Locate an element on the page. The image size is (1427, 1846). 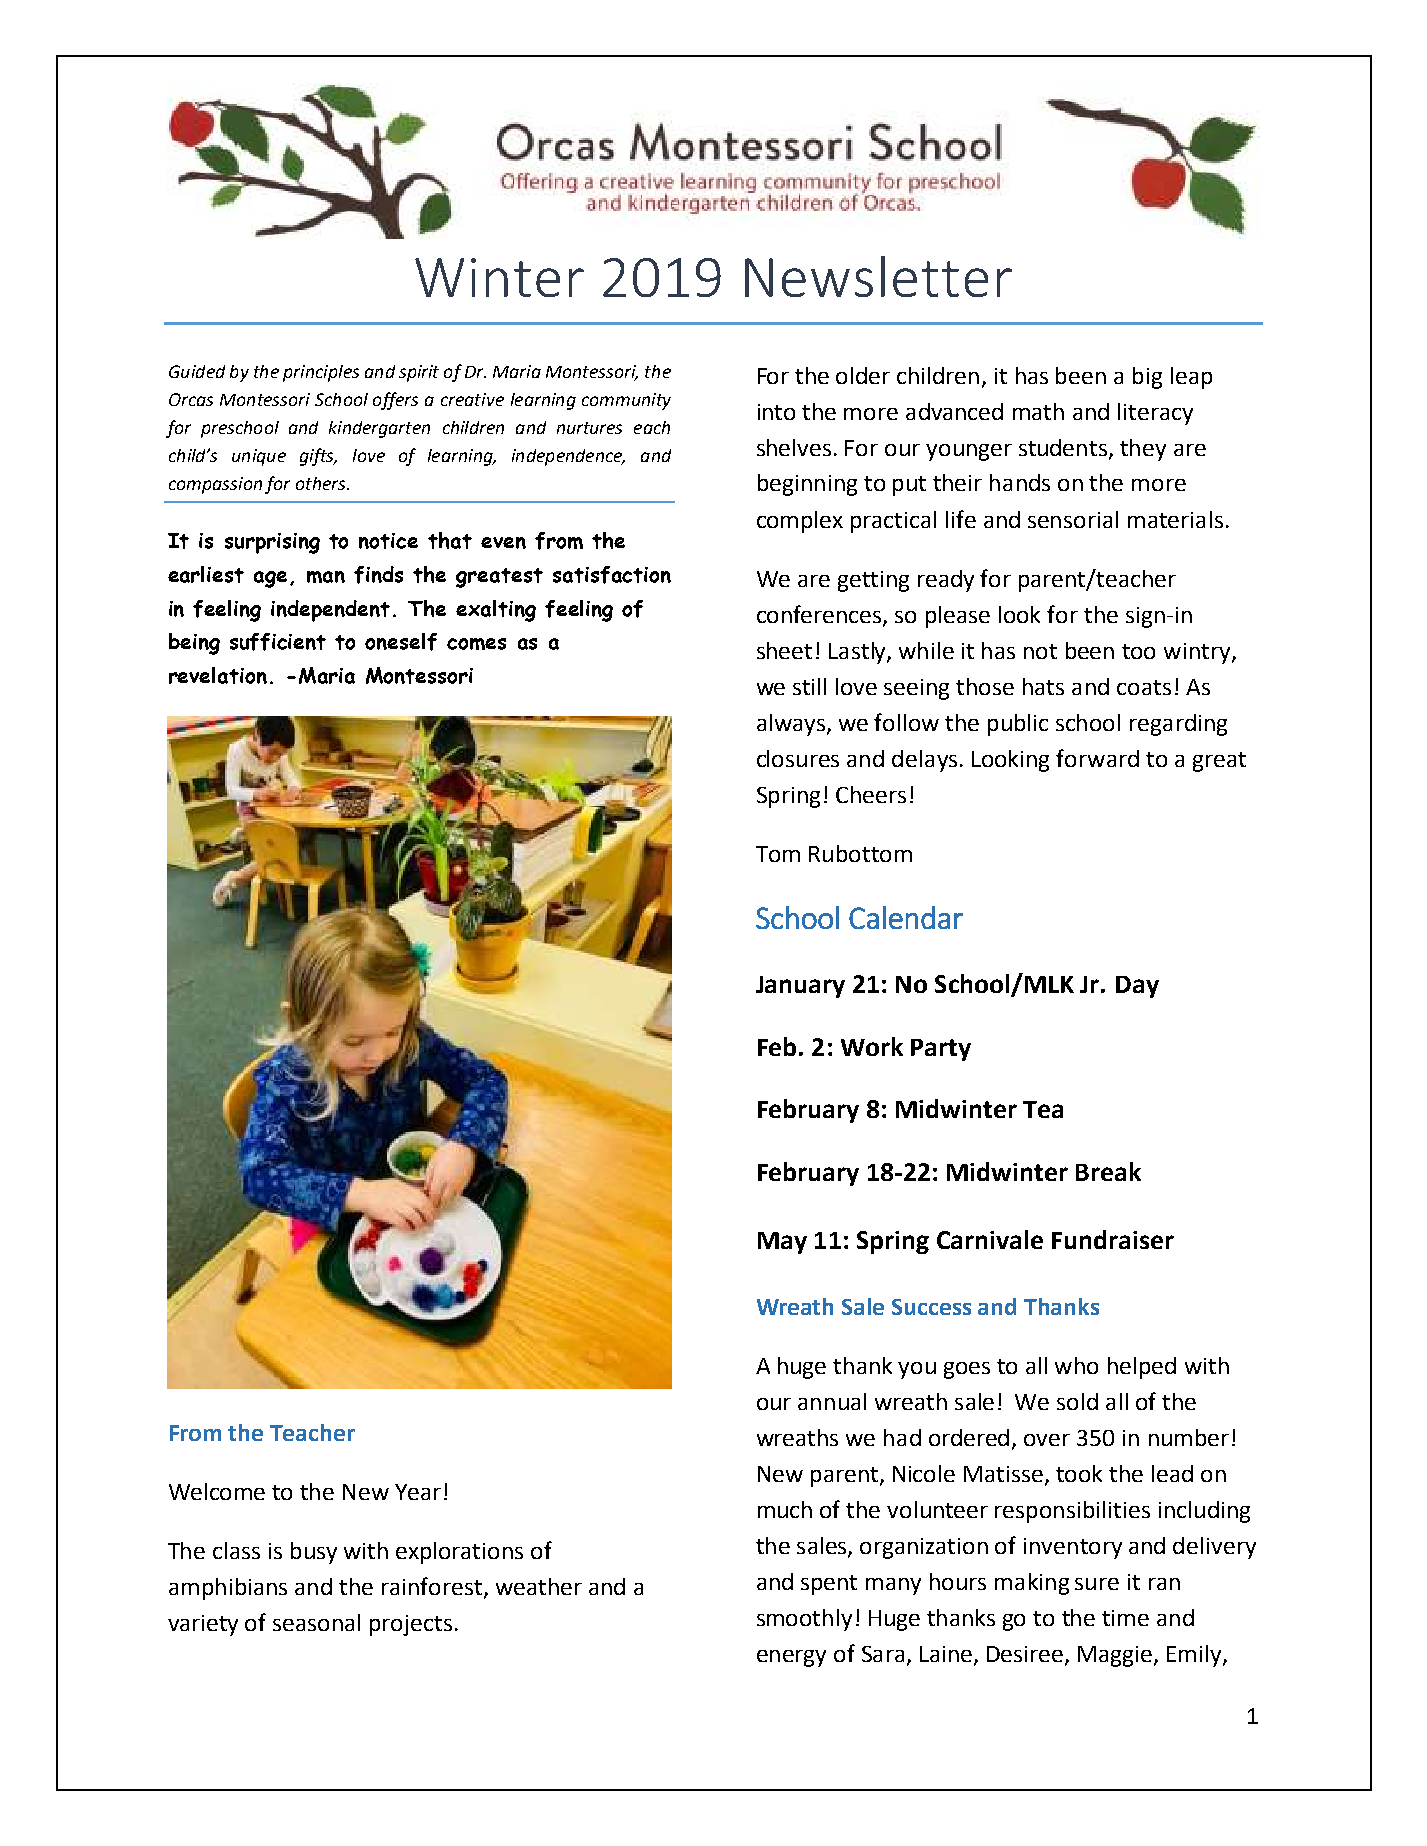
smoothly is located at coordinates (804, 1620).
